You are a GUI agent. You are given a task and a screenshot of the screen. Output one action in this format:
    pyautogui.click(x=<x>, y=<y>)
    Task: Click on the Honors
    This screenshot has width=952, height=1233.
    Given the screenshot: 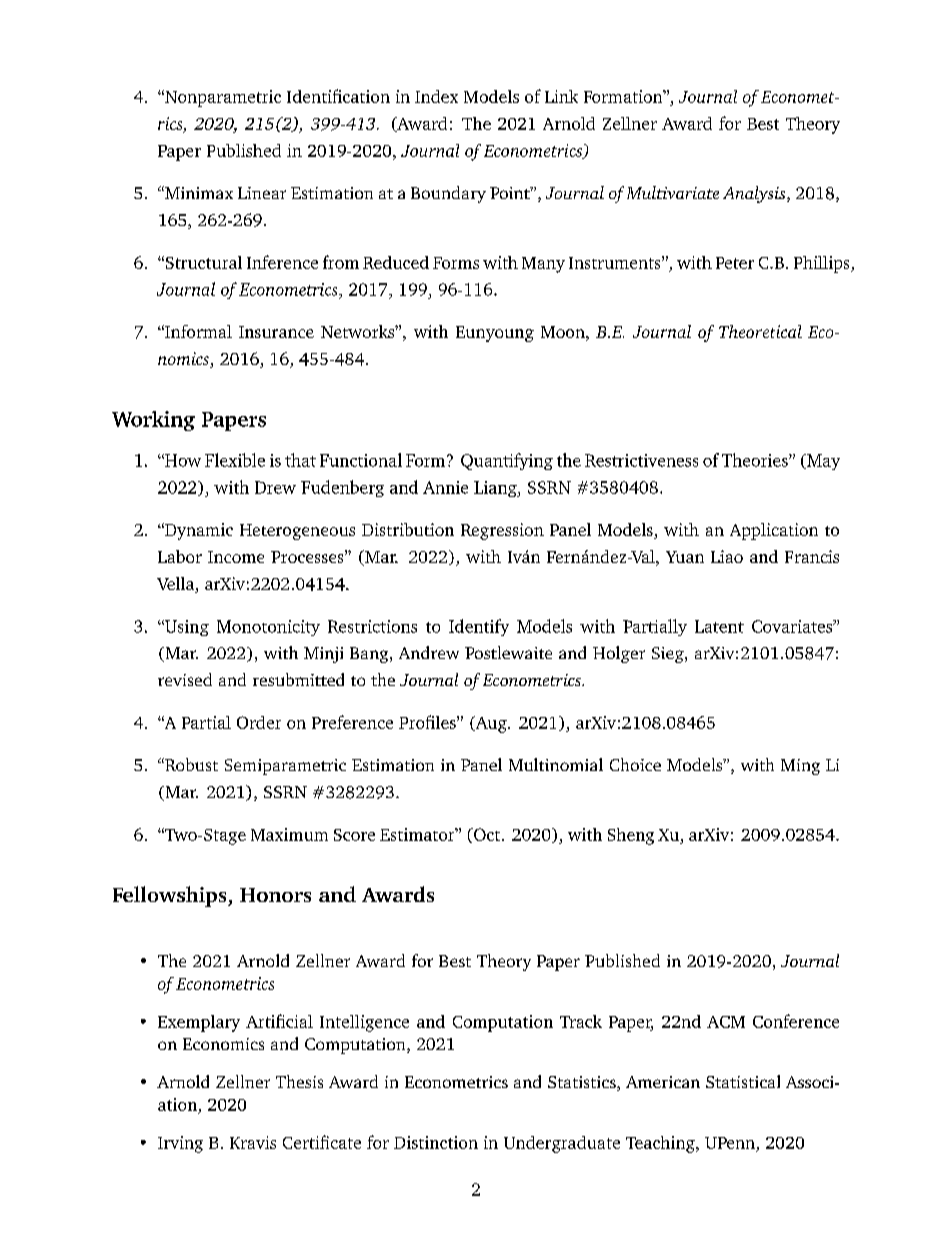 What is the action you would take?
    pyautogui.click(x=275, y=895)
